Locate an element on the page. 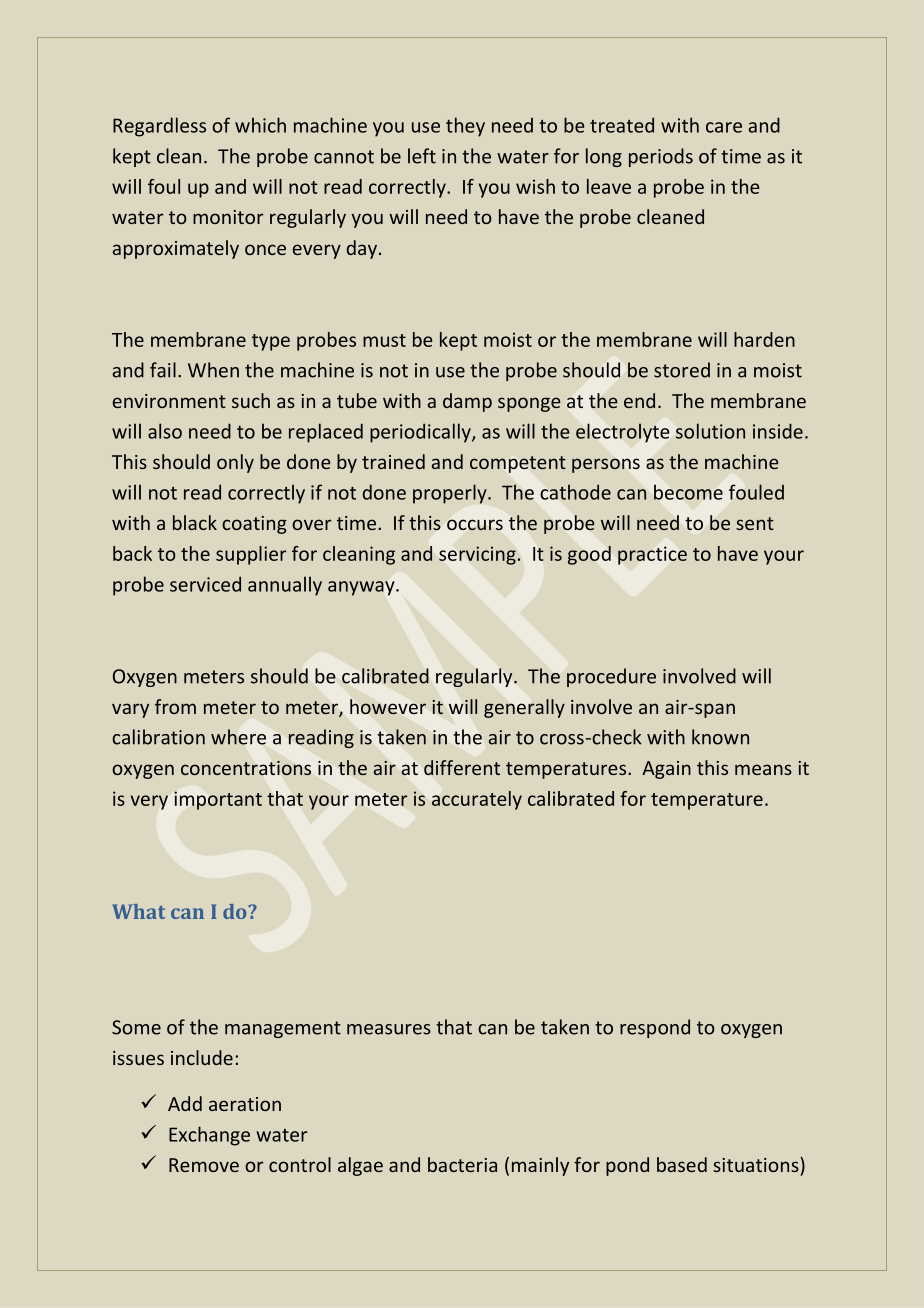  What is located at coordinates (139, 911).
